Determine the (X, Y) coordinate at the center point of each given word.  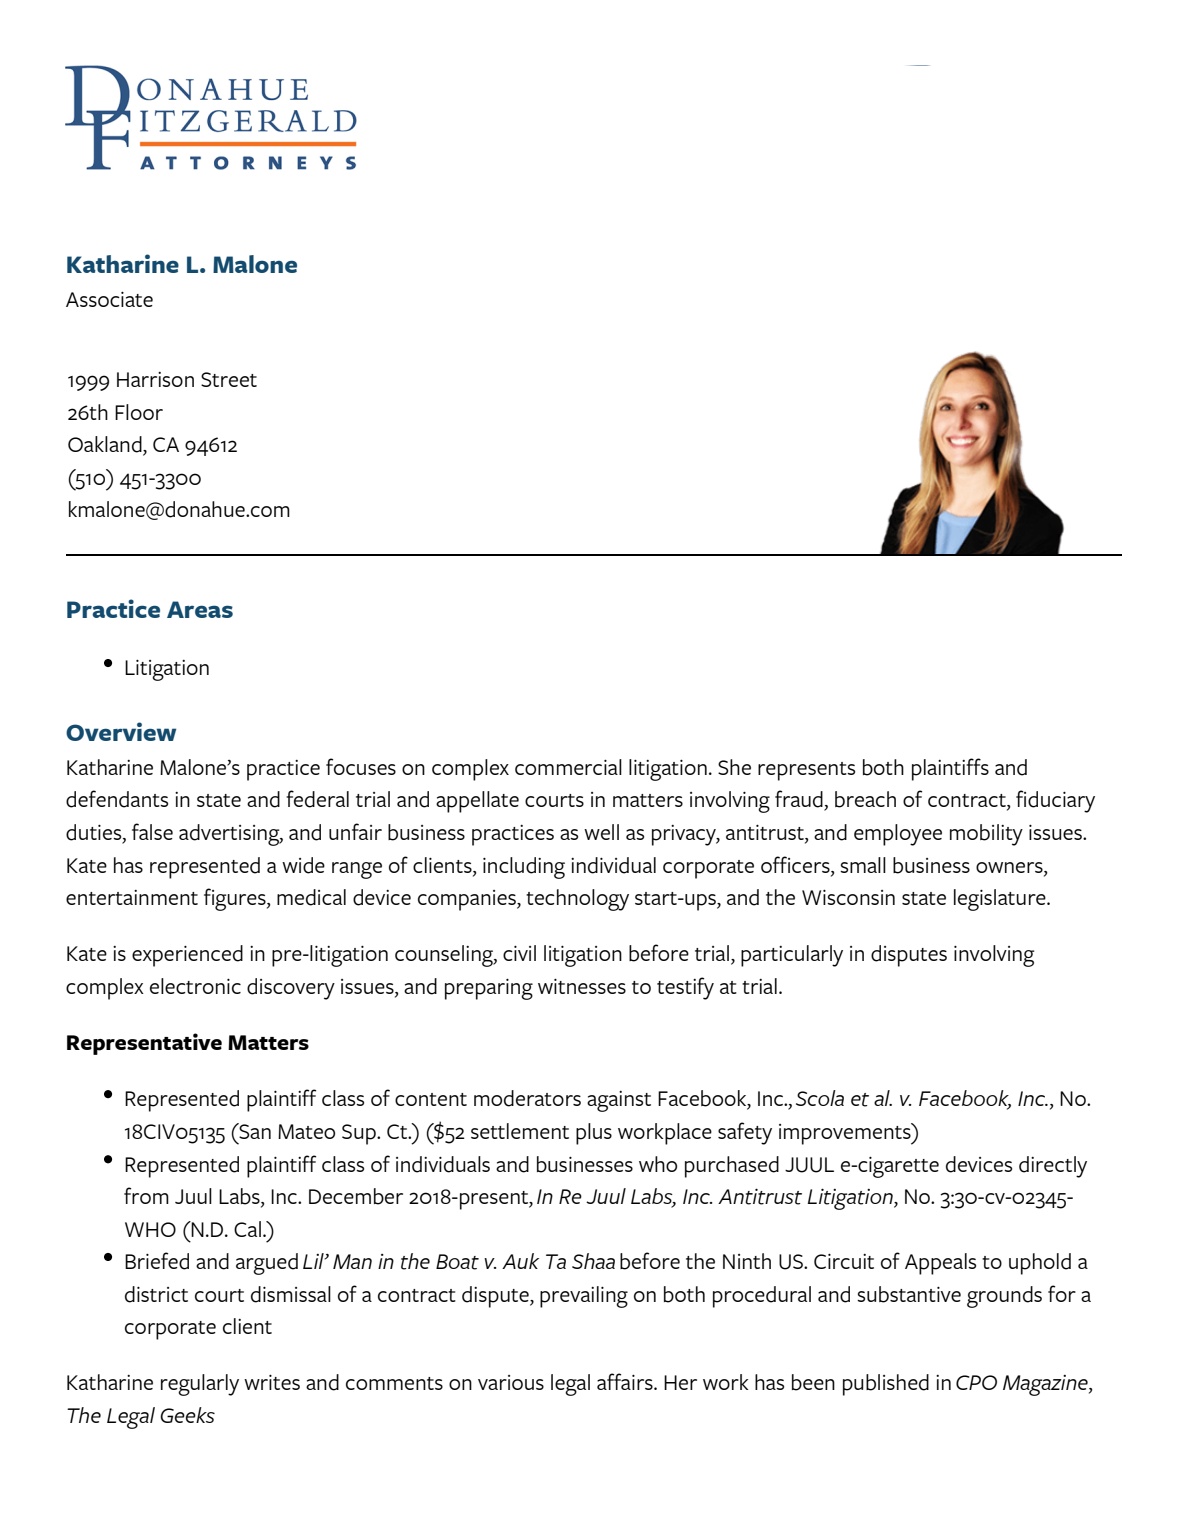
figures (236, 899)
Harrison (155, 379)
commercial (568, 767)
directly (1053, 1167)
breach (865, 799)
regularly (200, 1385)
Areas (200, 609)
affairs (626, 1381)
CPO (976, 1382)
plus (594, 1134)
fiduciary (1055, 801)
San (254, 1131)
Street (229, 379)
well (601, 832)
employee (898, 835)
